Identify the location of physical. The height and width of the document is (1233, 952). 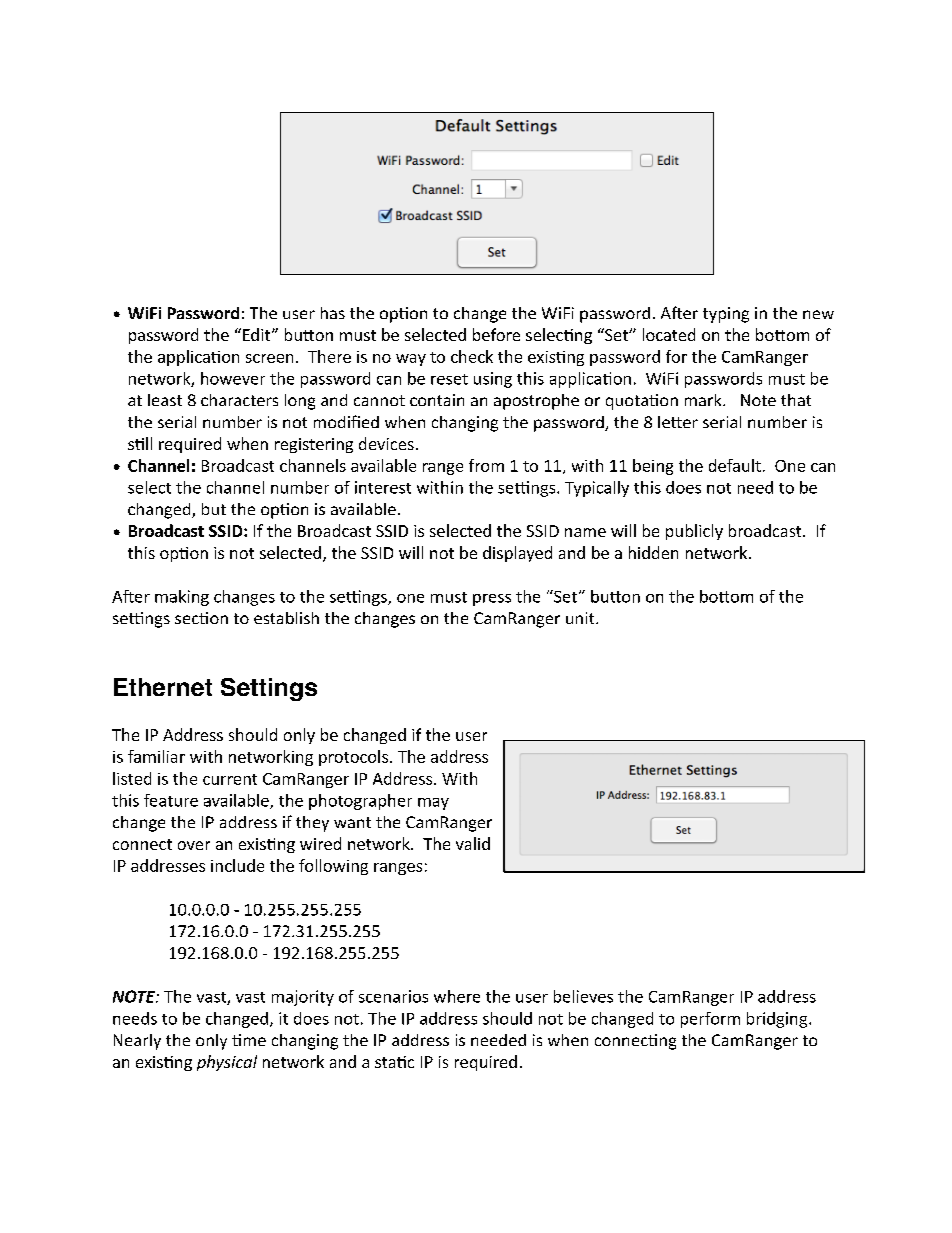
(227, 1063).
